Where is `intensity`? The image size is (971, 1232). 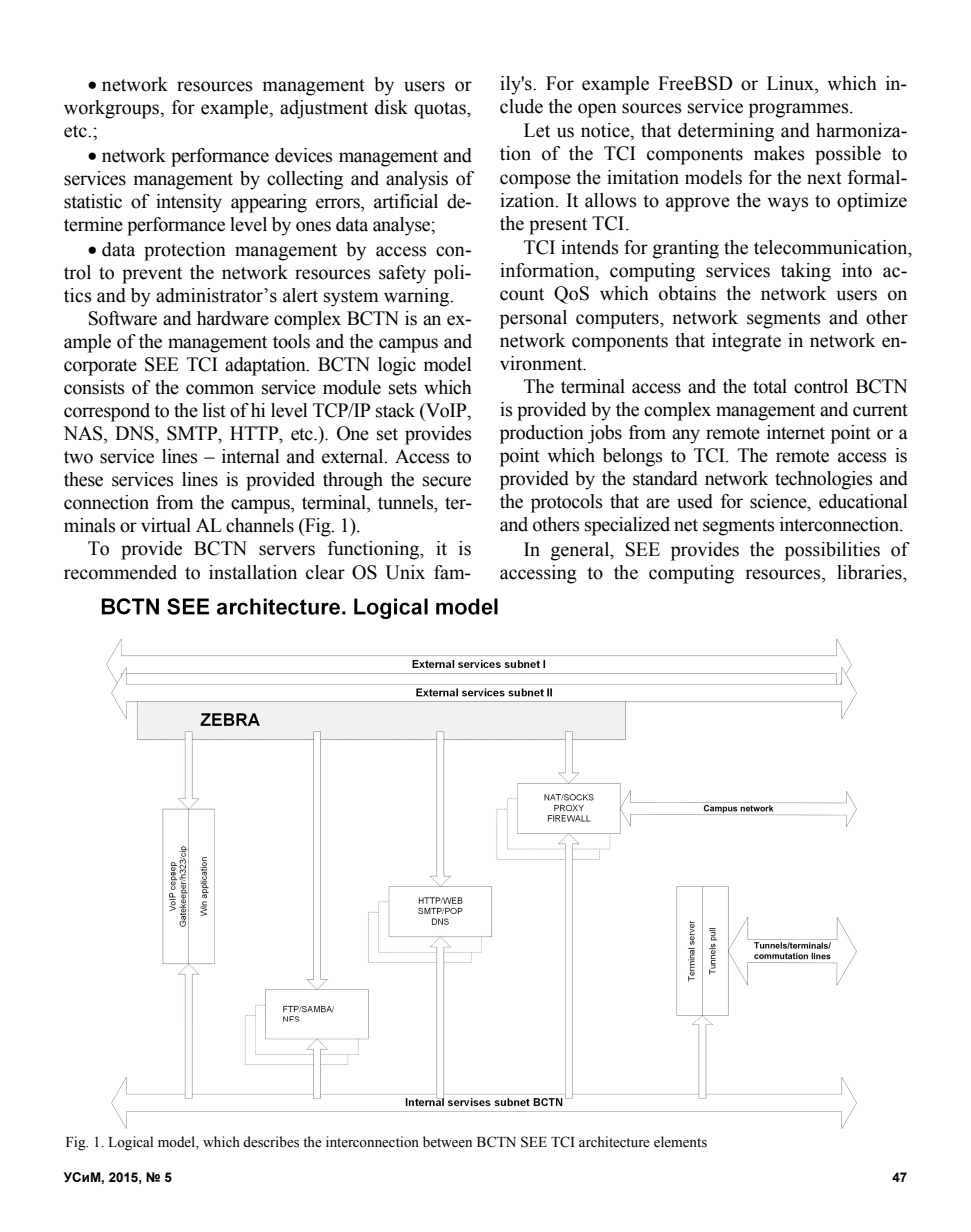 intensity is located at coordinates (189, 203).
